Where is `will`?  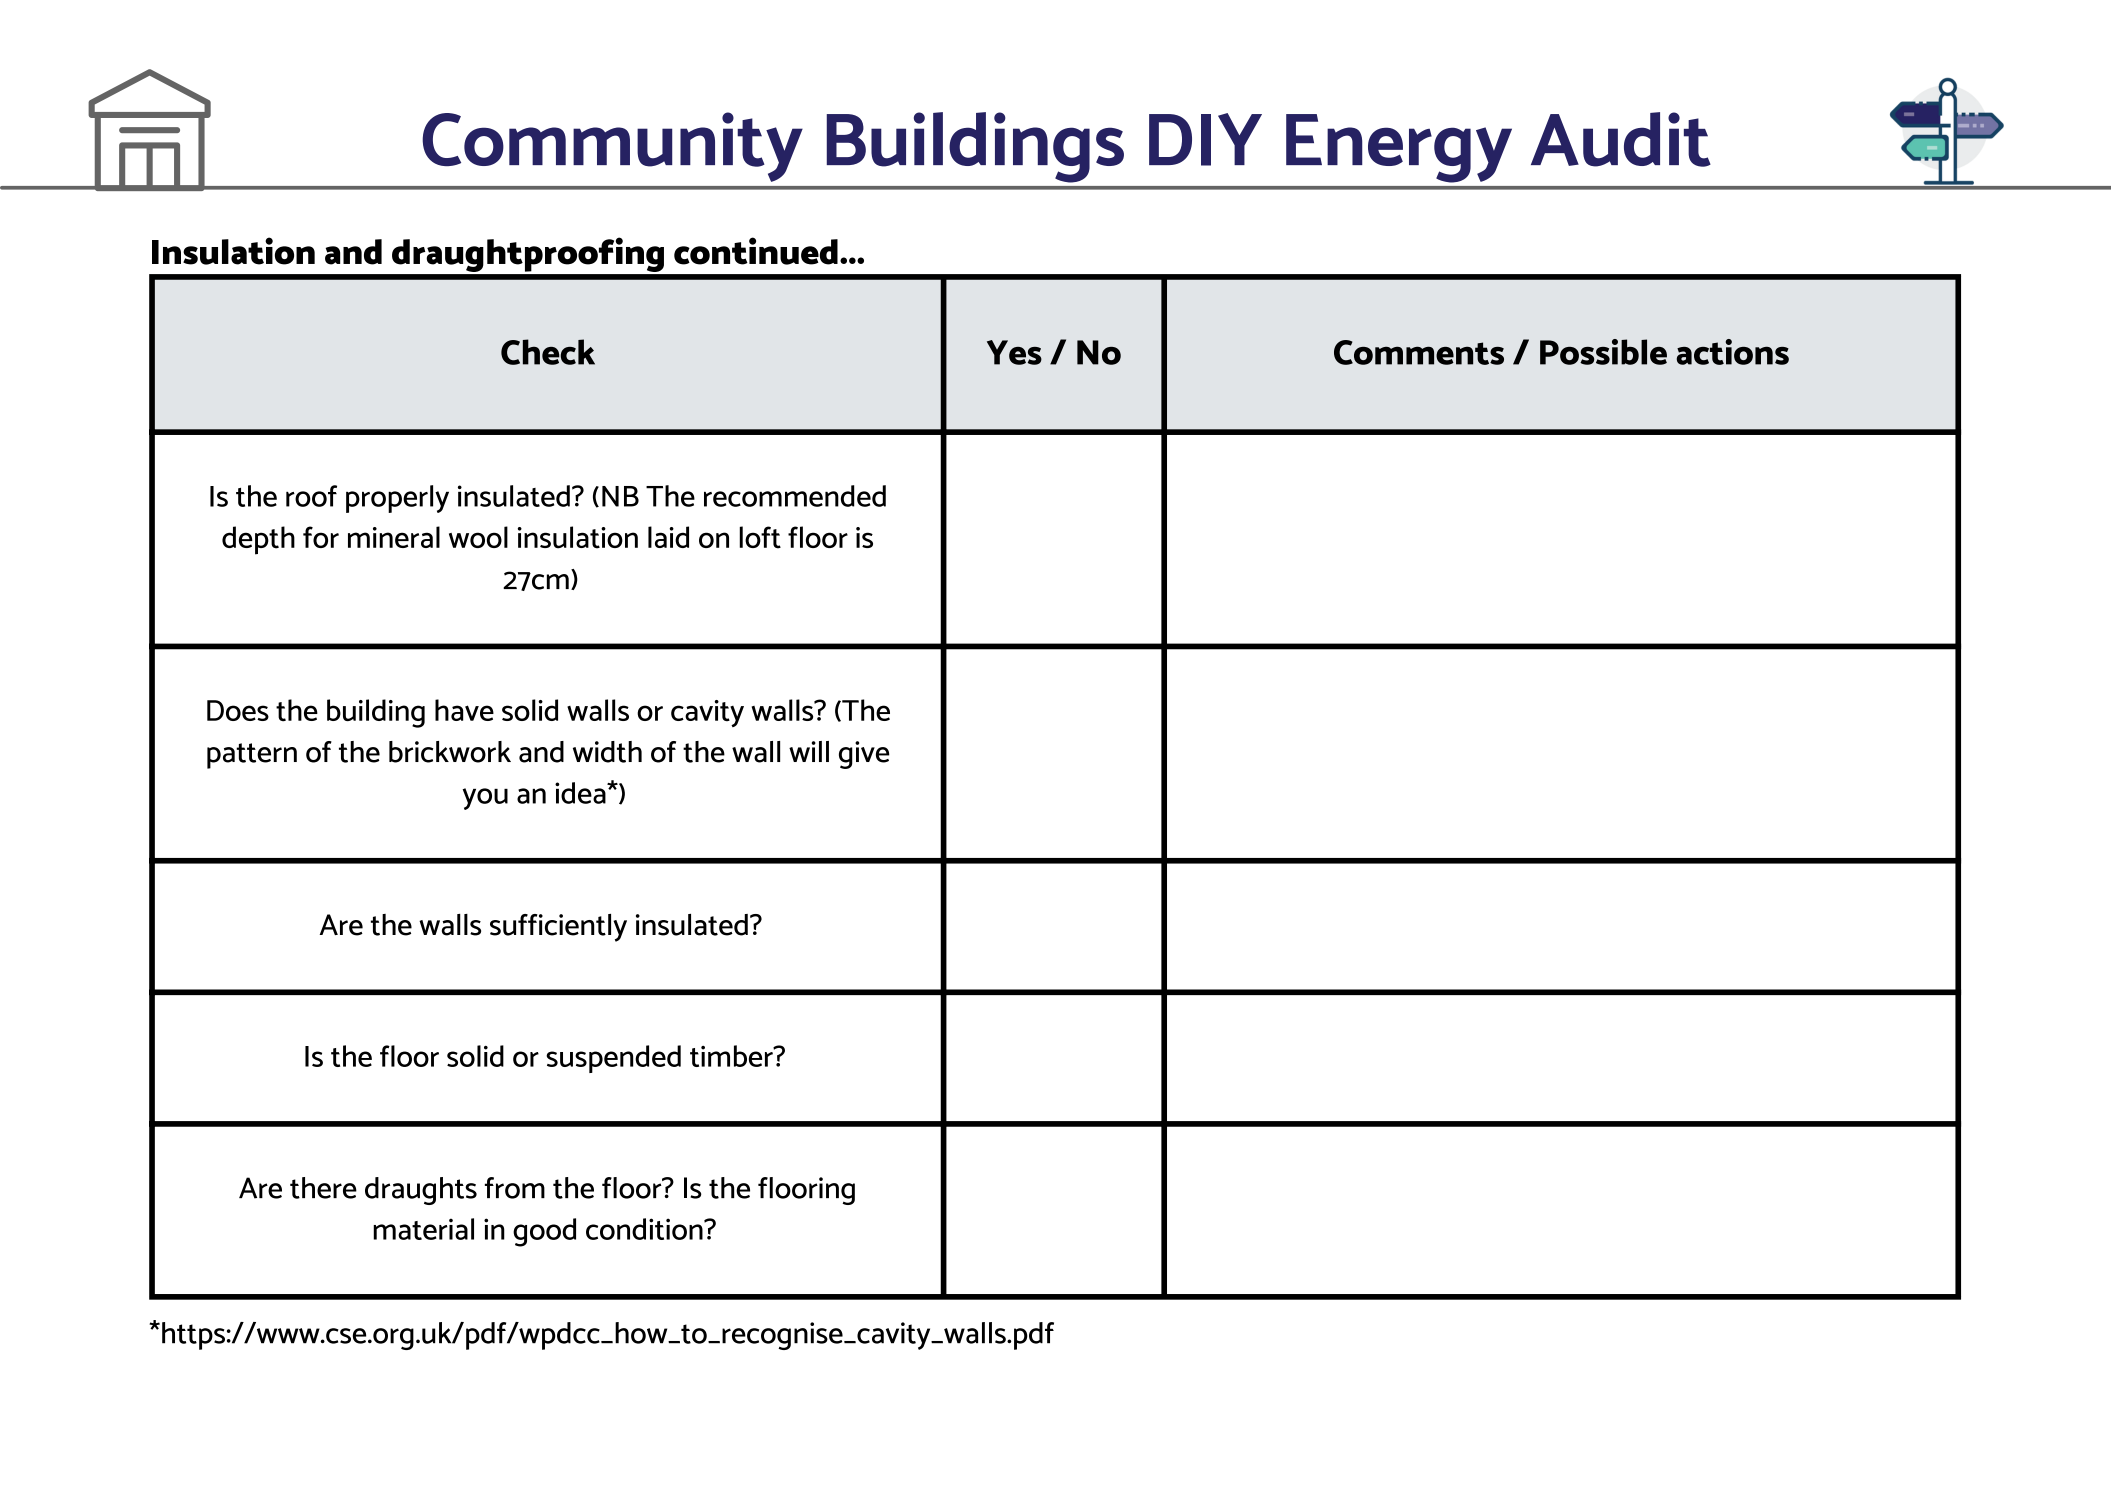
will is located at coordinates (809, 751).
